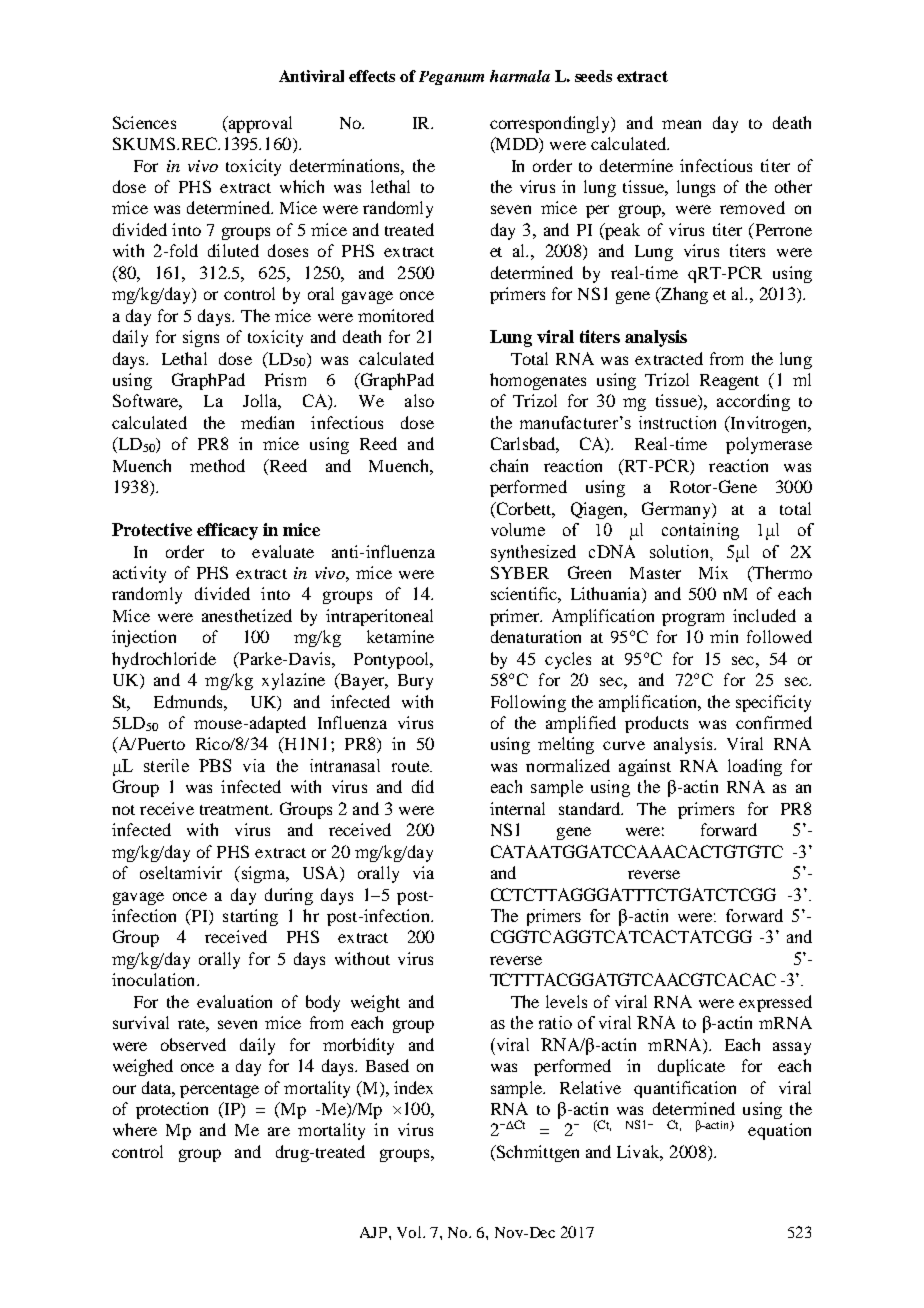 The height and width of the screenshot is (1308, 924). Describe the element at coordinates (423, 786) in the screenshot. I see `did` at that location.
